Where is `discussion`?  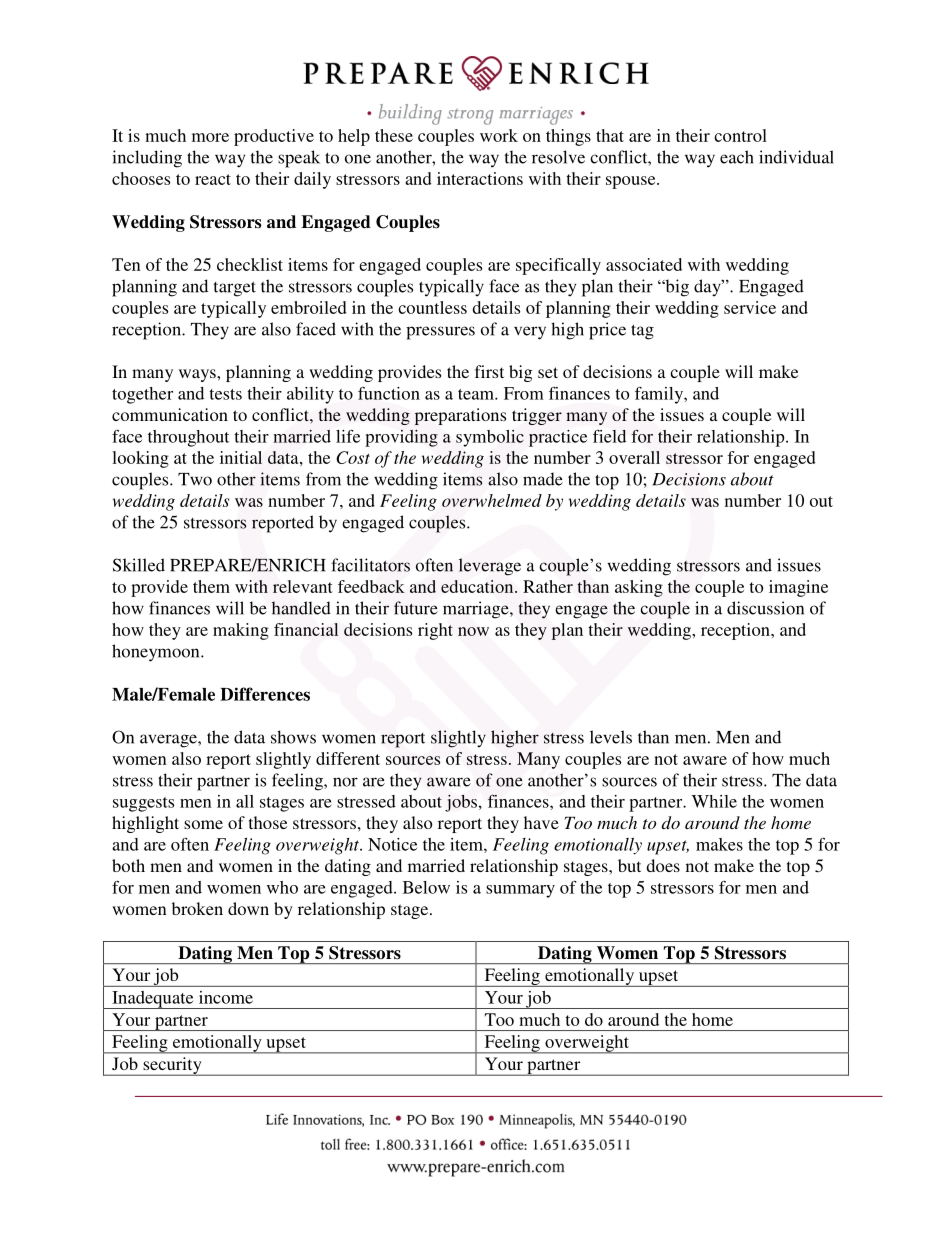 discussion is located at coordinates (765, 608).
